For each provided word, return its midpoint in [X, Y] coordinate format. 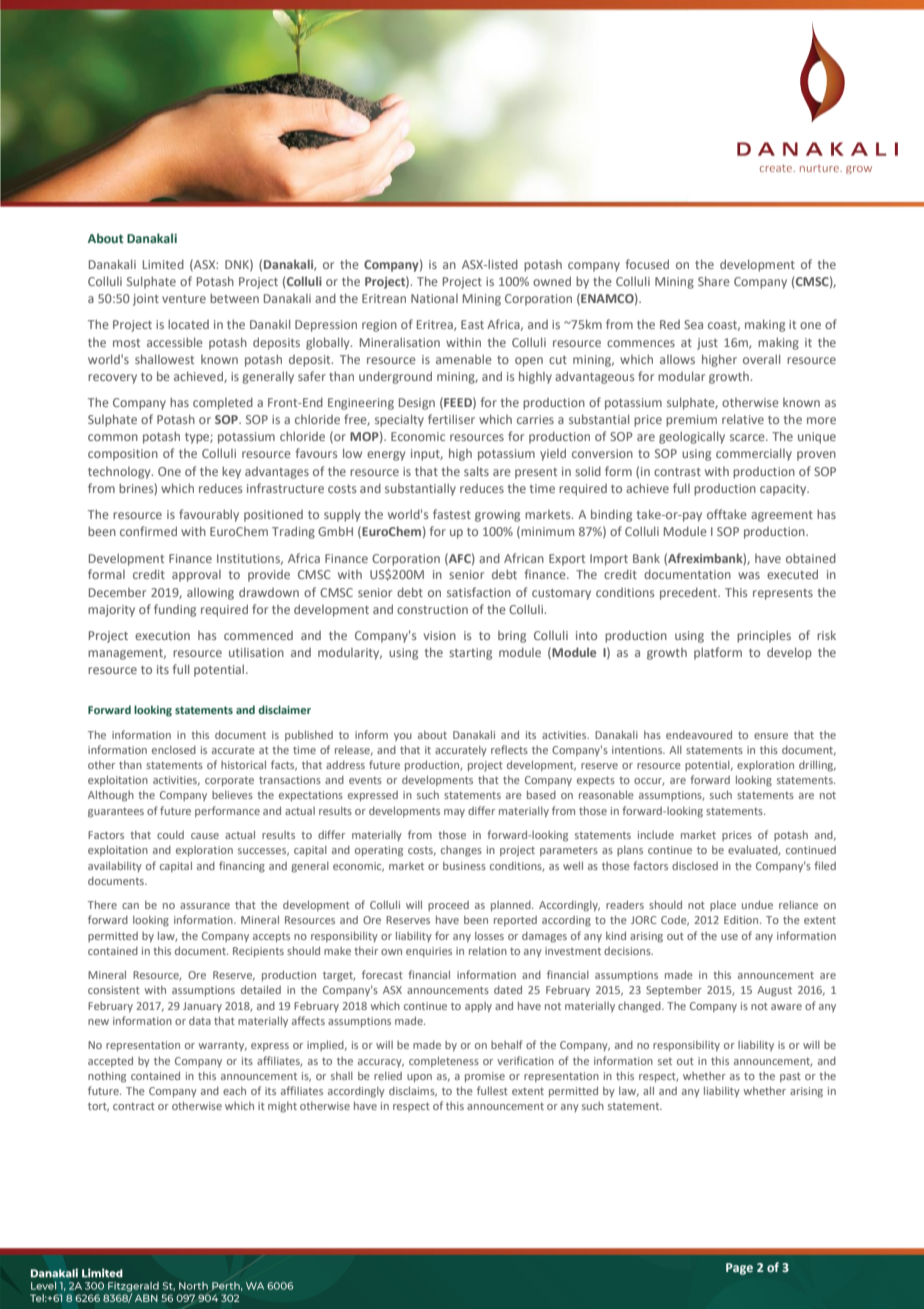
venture [184, 299]
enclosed [174, 750]
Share [714, 281]
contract [134, 1106]
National [434, 298]
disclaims [413, 1091]
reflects [509, 749]
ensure [771, 736]
